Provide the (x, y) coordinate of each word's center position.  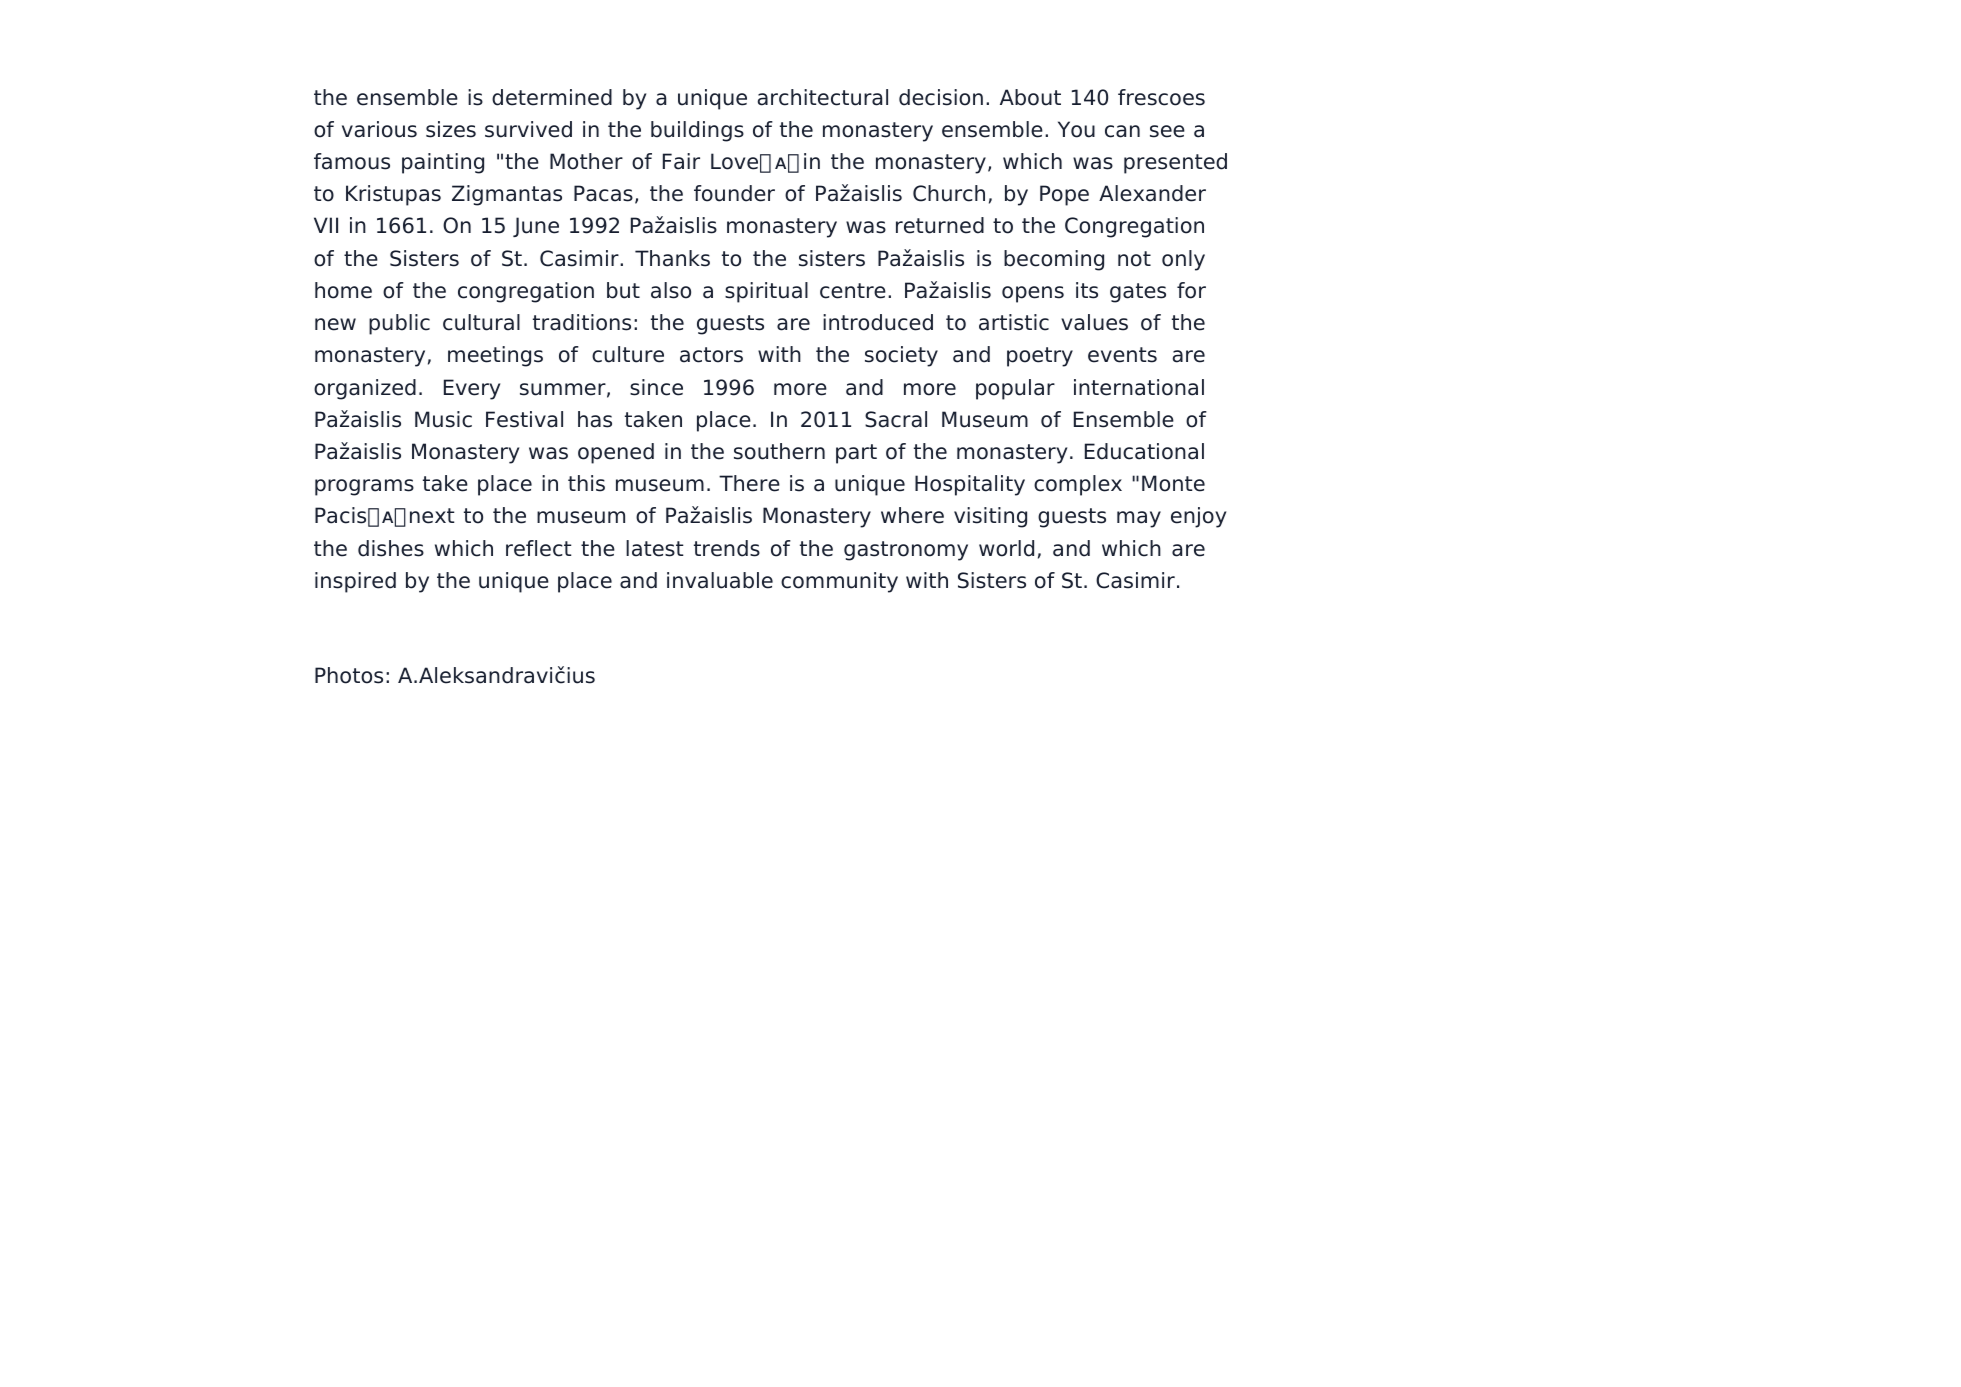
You (1076, 129)
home (343, 290)
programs (364, 487)
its (1087, 290)
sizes (451, 129)
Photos (349, 675)
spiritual (766, 292)
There (749, 483)
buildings (697, 131)
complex (1078, 485)
